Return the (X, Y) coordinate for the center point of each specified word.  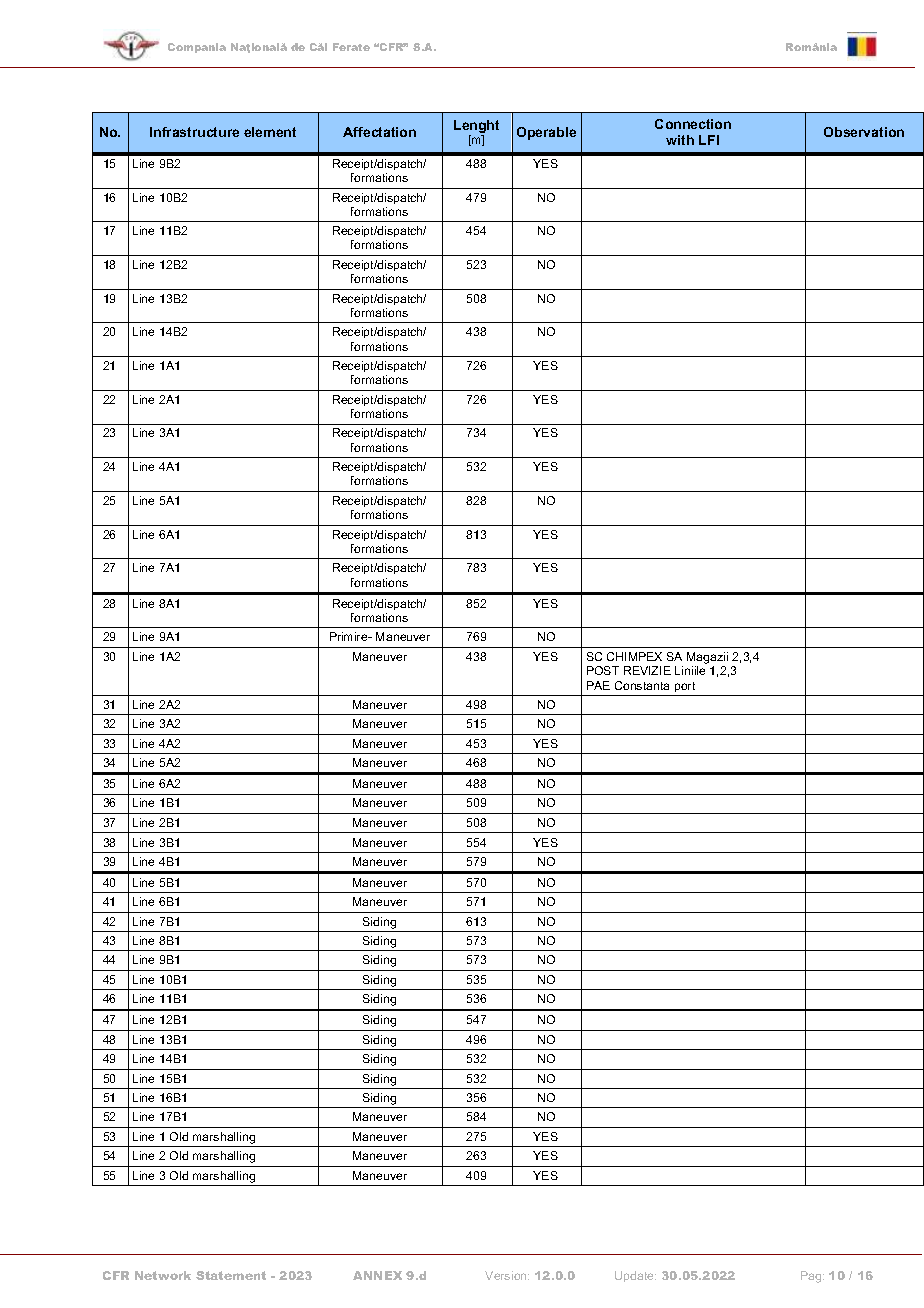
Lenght (476, 128)
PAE (598, 685)
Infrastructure (194, 132)
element (270, 132)
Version (507, 1275)
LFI (709, 140)
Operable (546, 133)
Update (635, 1276)
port (685, 687)
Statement (231, 1275)
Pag (812, 1277)
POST (603, 670)
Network (163, 1275)
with (680, 140)
